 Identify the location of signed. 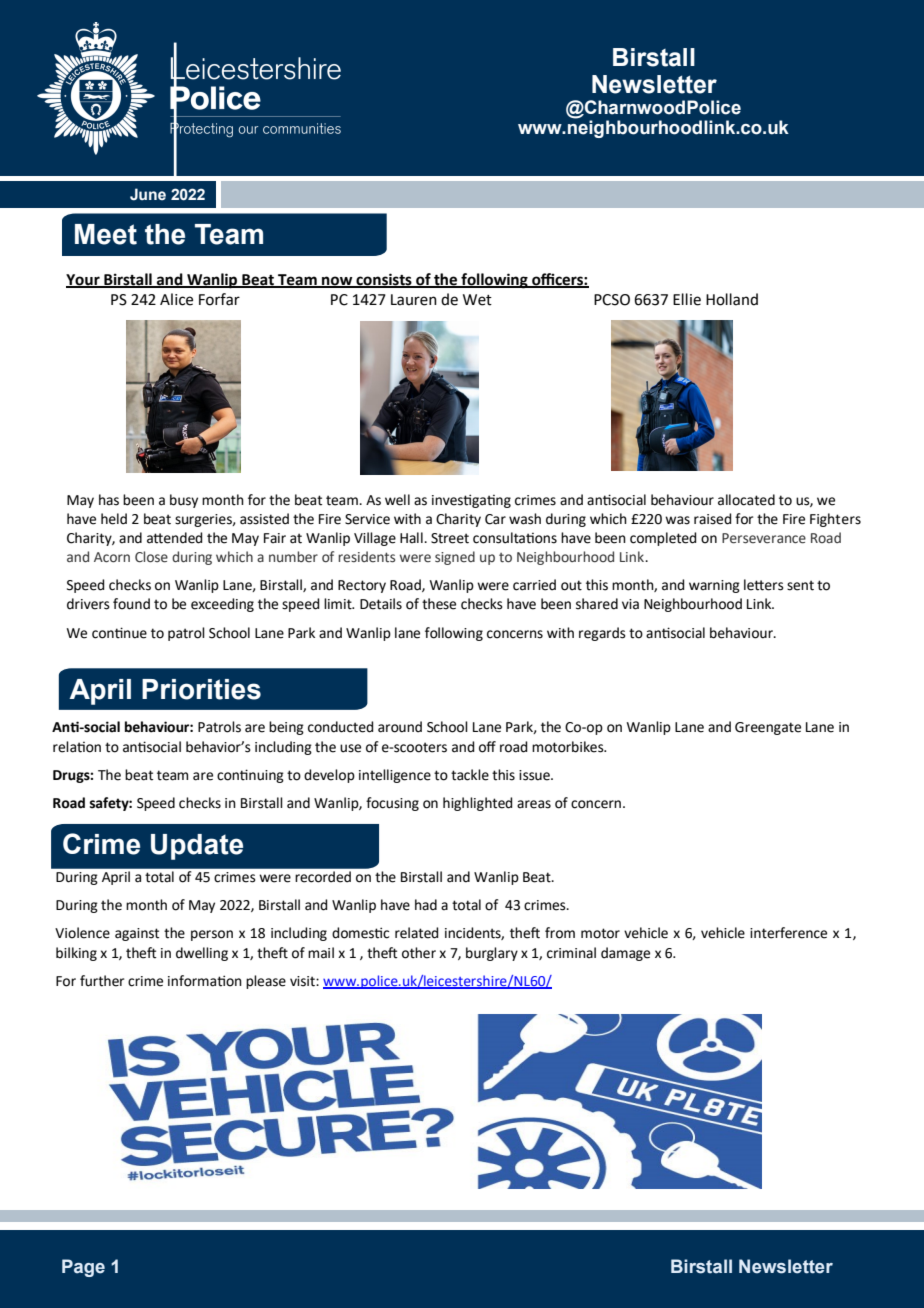
(455, 558).
